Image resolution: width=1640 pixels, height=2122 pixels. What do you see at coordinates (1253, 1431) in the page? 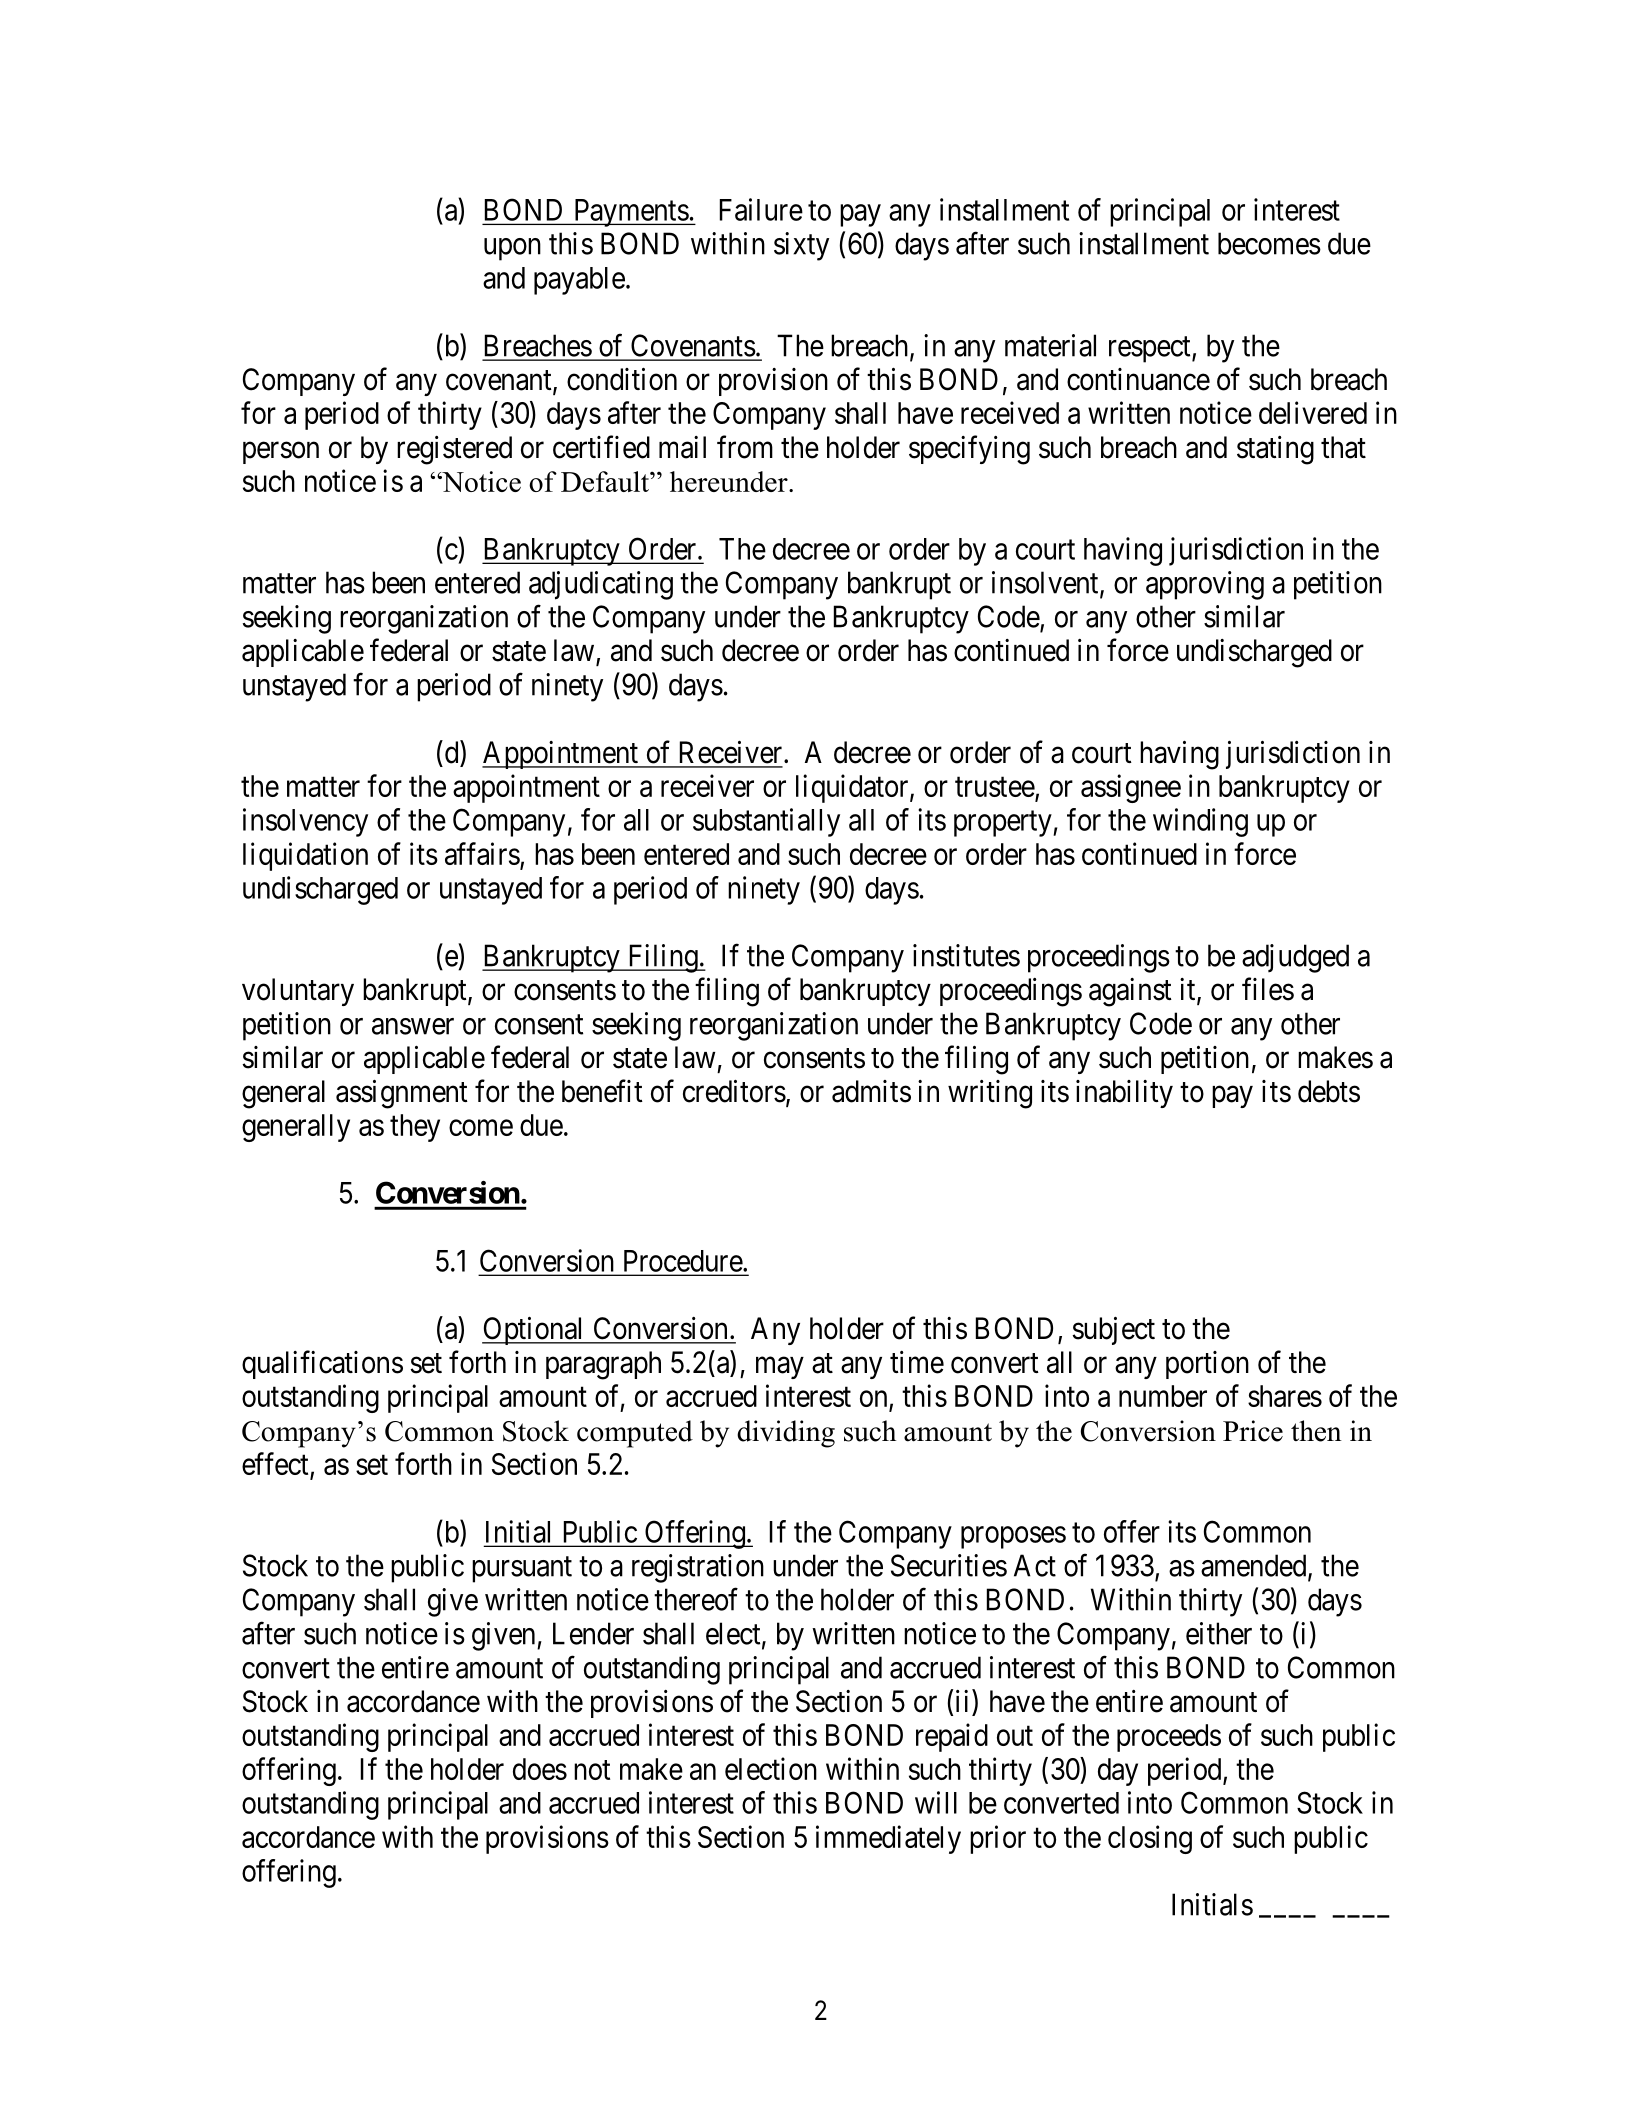
I see `Price` at bounding box center [1253, 1431].
